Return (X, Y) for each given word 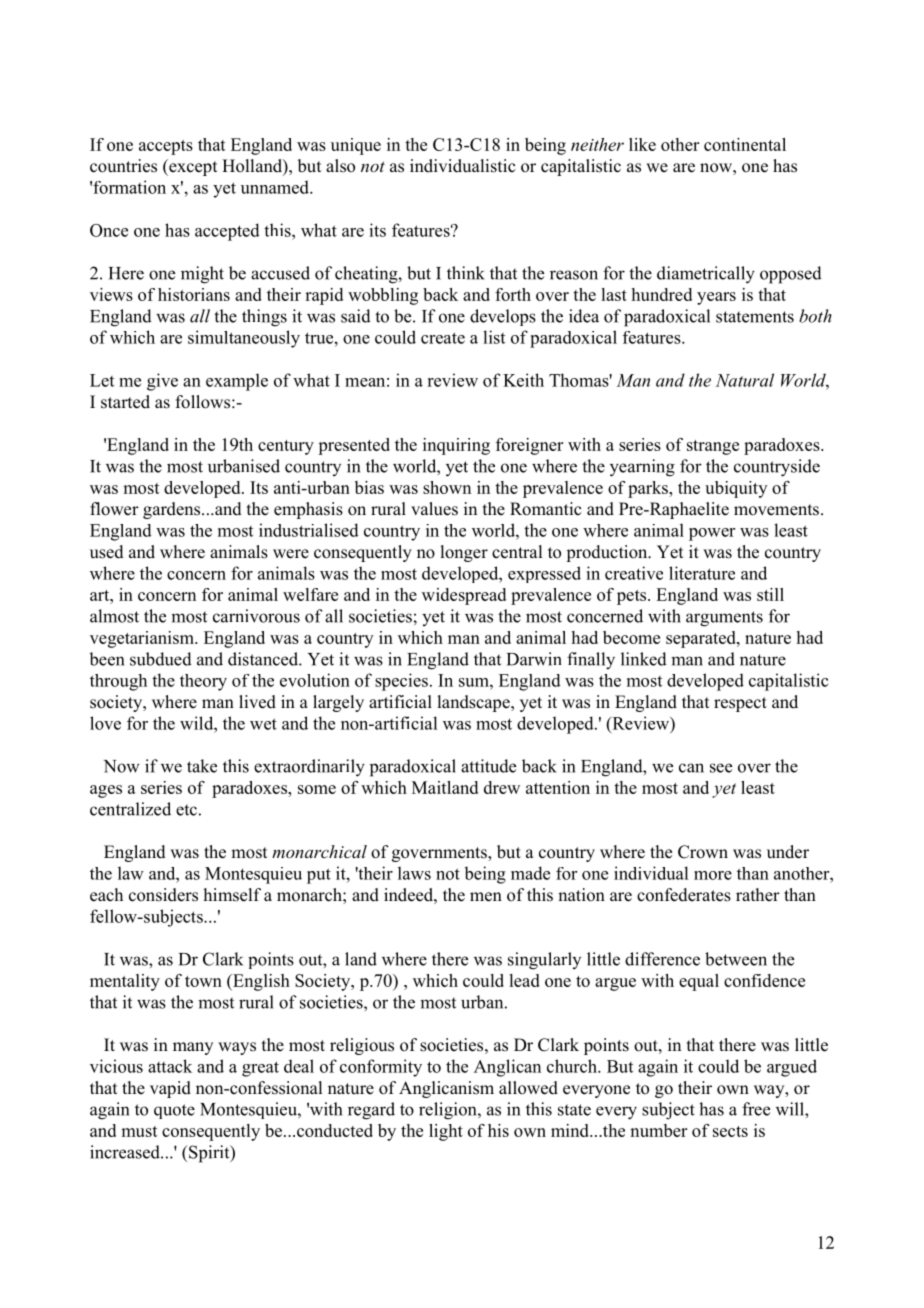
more (713, 875)
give (162, 382)
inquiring (456, 446)
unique (356, 146)
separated (702, 639)
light (446, 1132)
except (192, 167)
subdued (161, 659)
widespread (464, 596)
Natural (745, 380)
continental (745, 144)
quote (174, 1111)
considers (163, 895)
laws (414, 873)
